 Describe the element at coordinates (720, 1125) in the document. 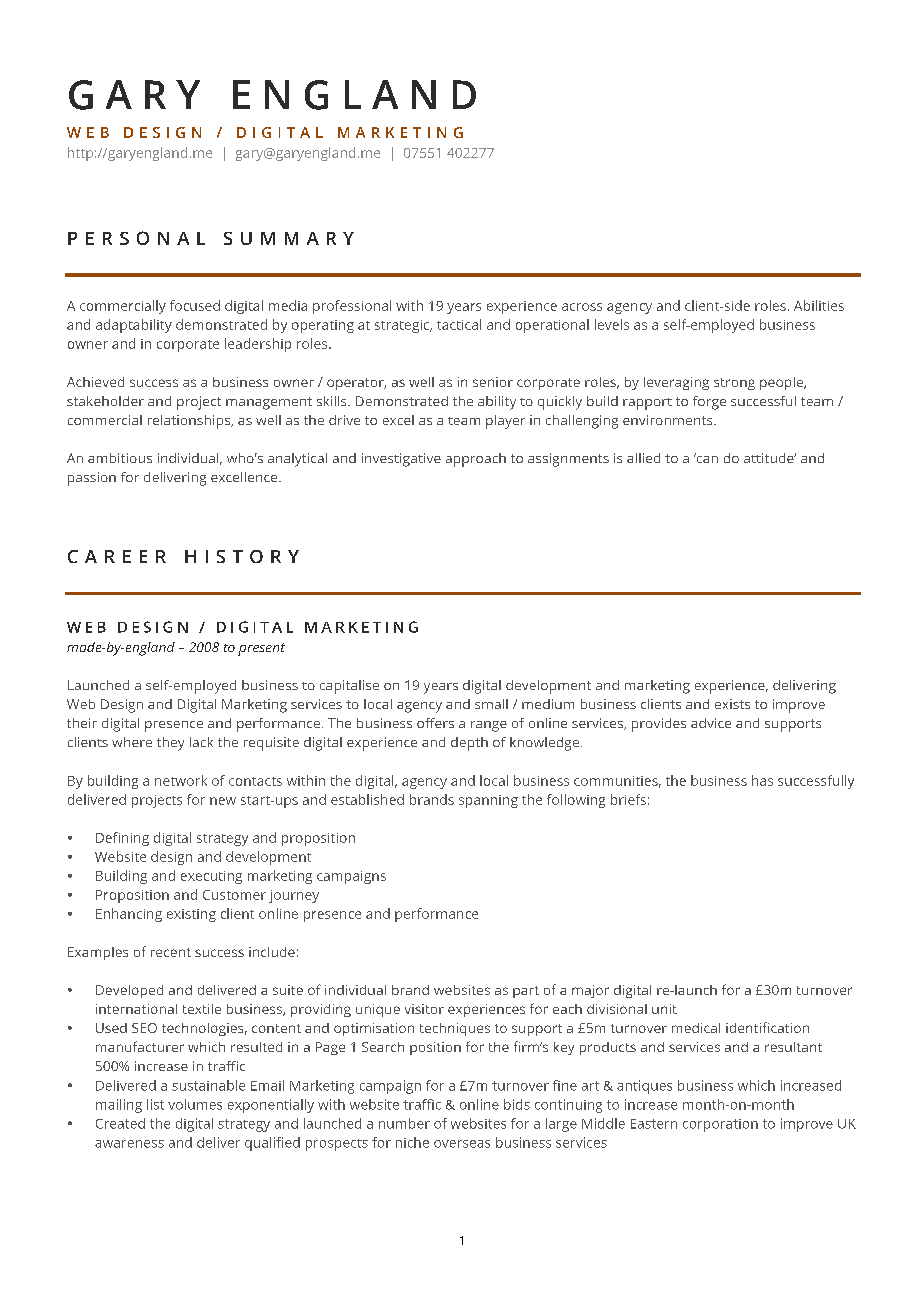

I see `corporation` at that location.
